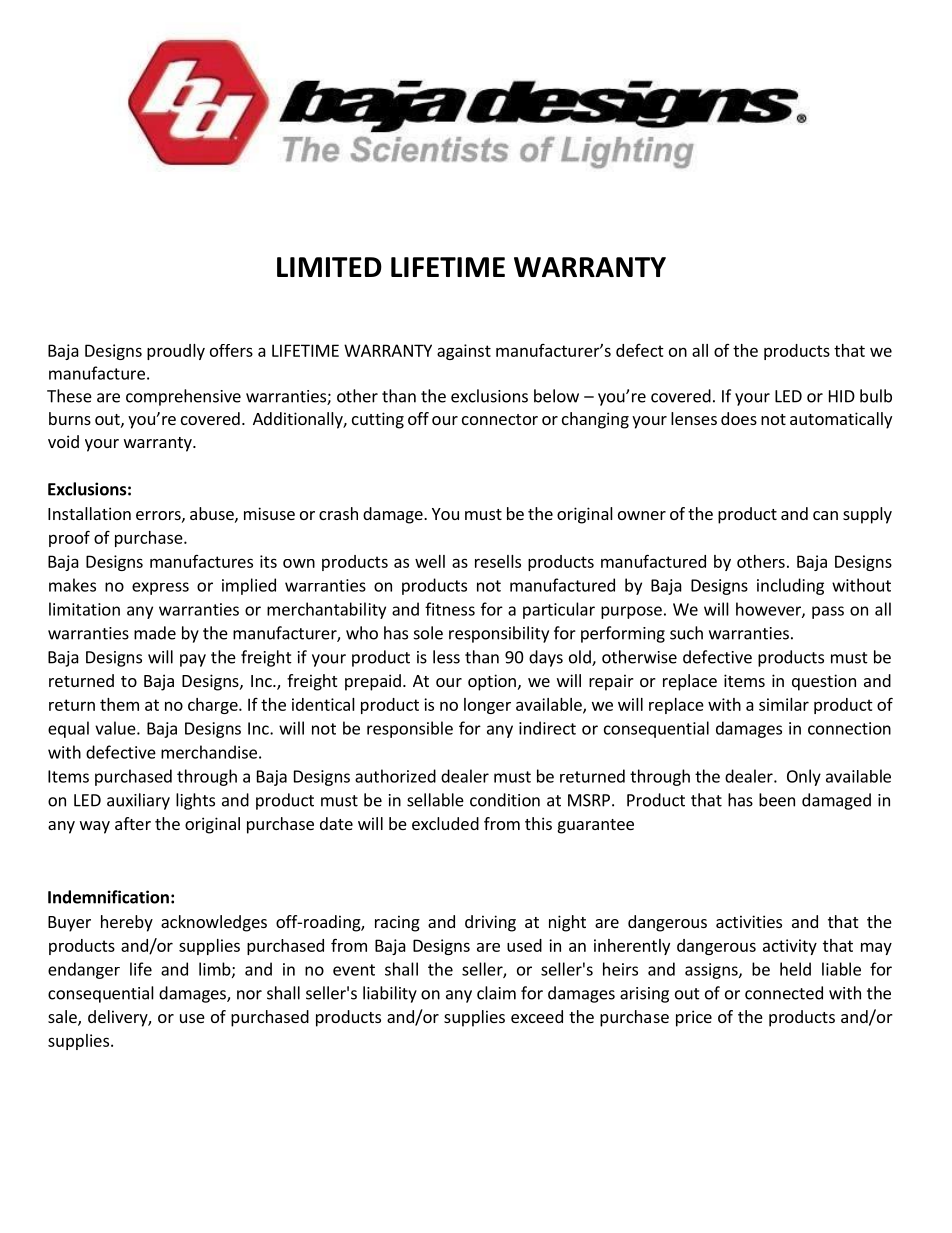  Describe the element at coordinates (249, 995) in the image. I see `nor` at that location.
